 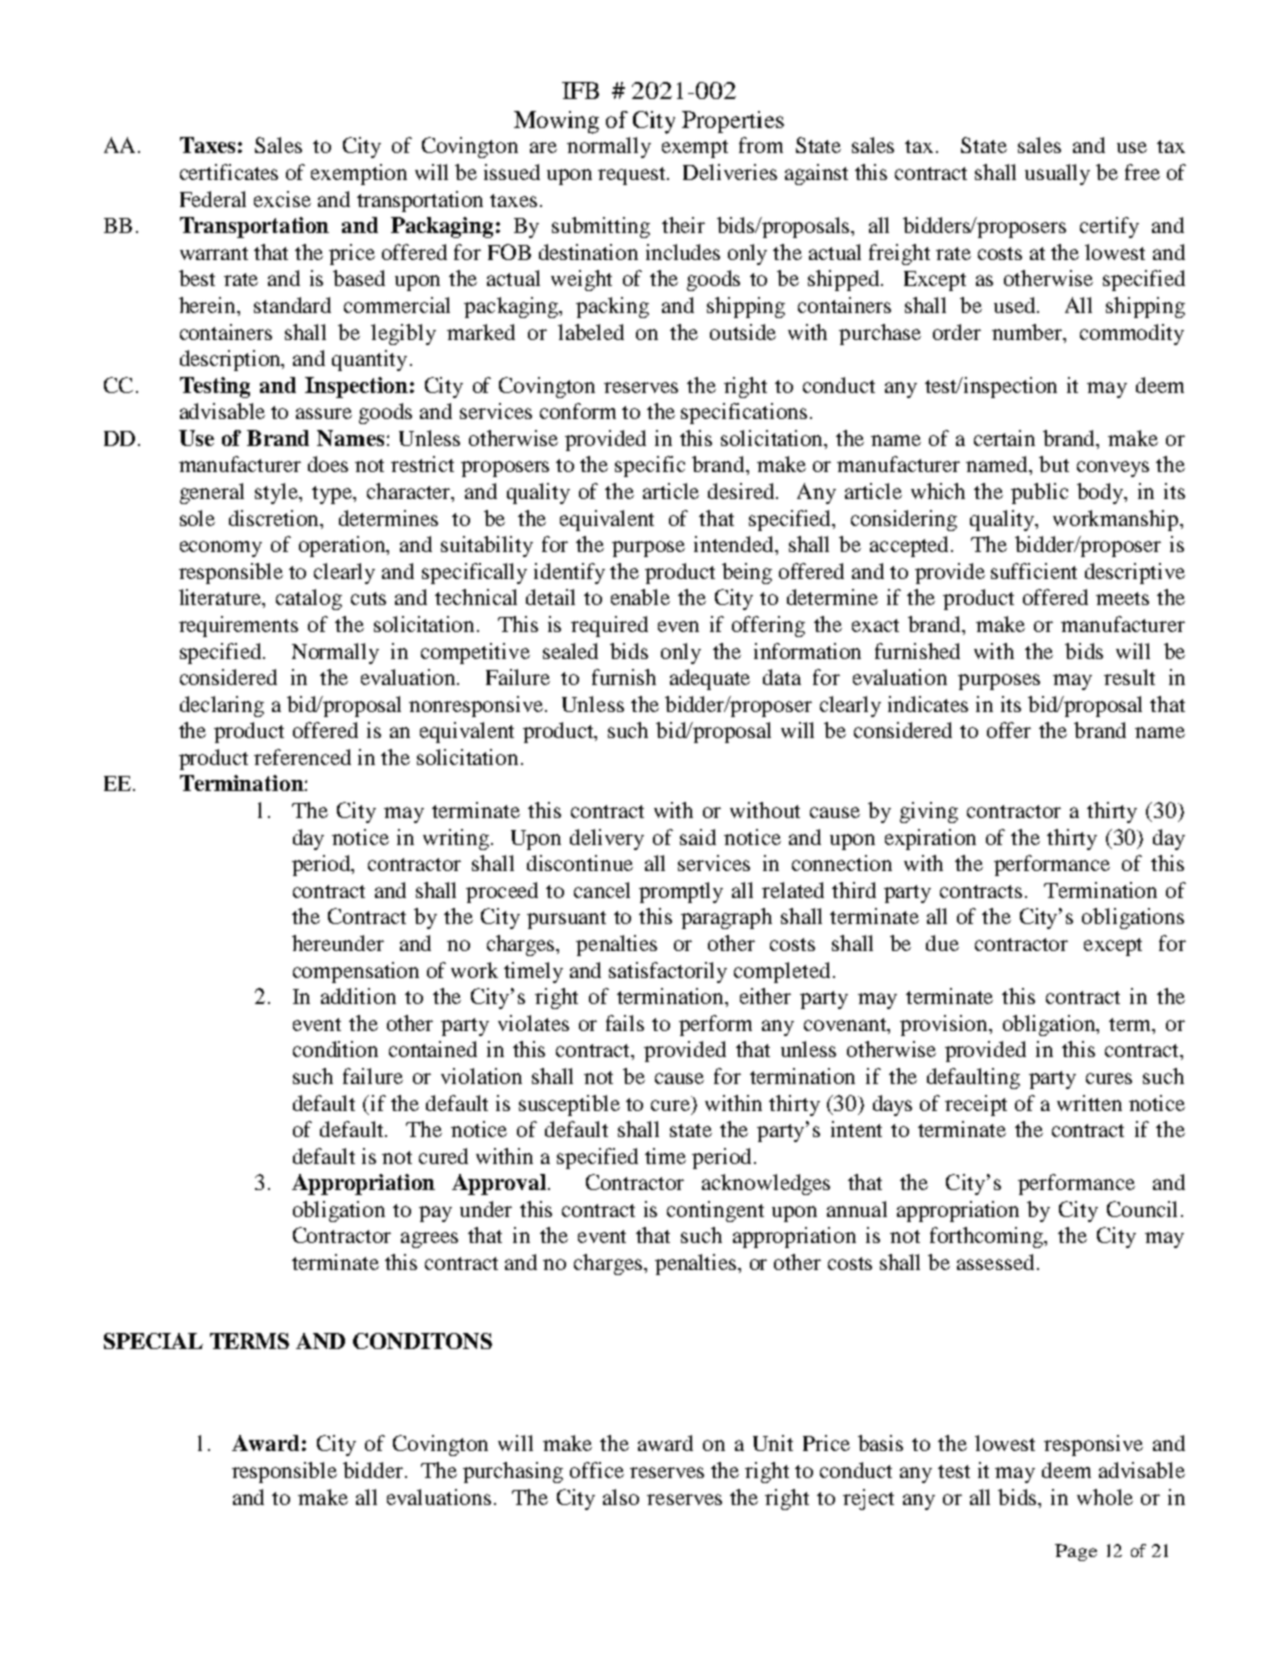 What do you see at coordinates (513, 1472) in the image?
I see `purchasing` at bounding box center [513, 1472].
